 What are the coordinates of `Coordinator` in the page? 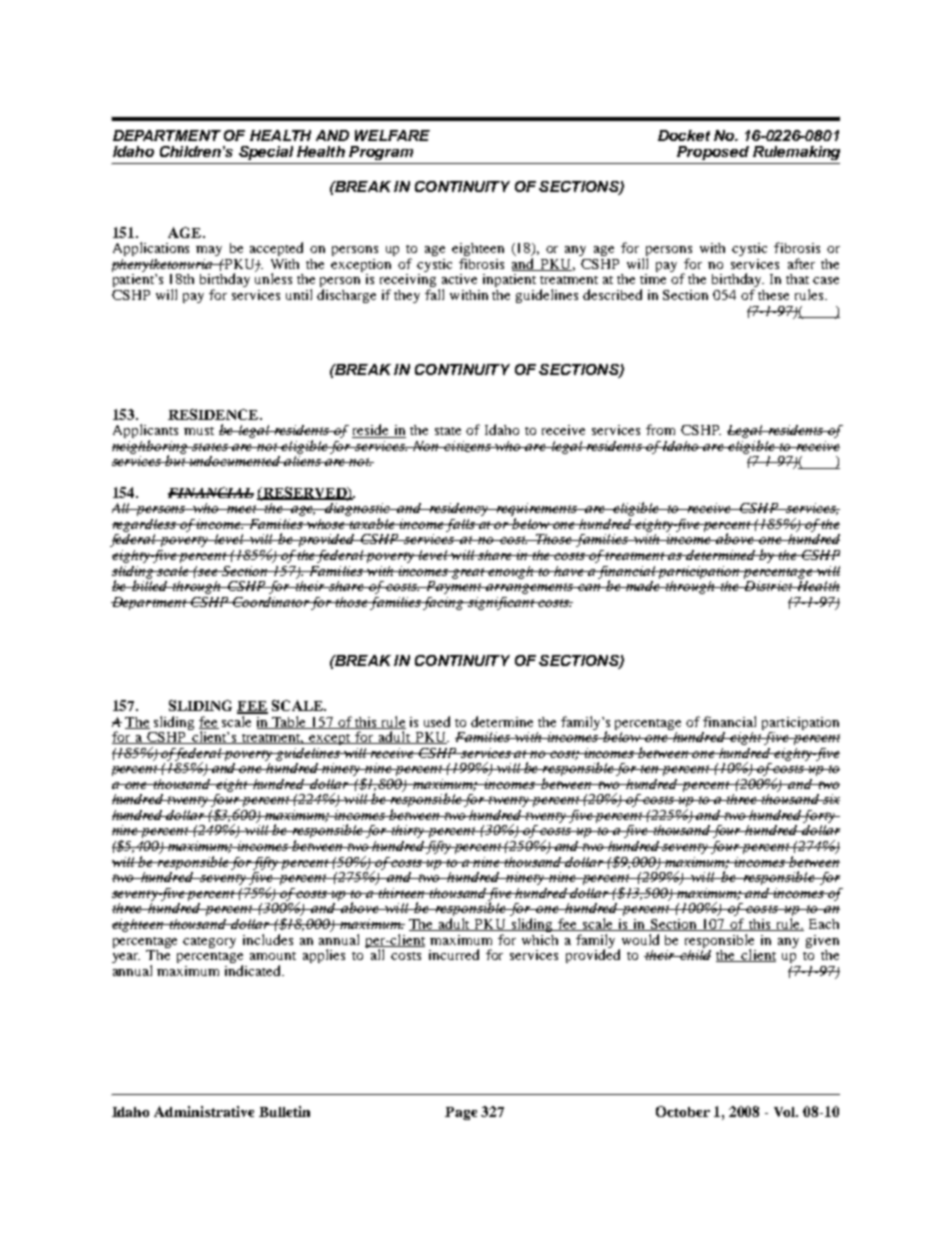 It's located at (271, 602).
